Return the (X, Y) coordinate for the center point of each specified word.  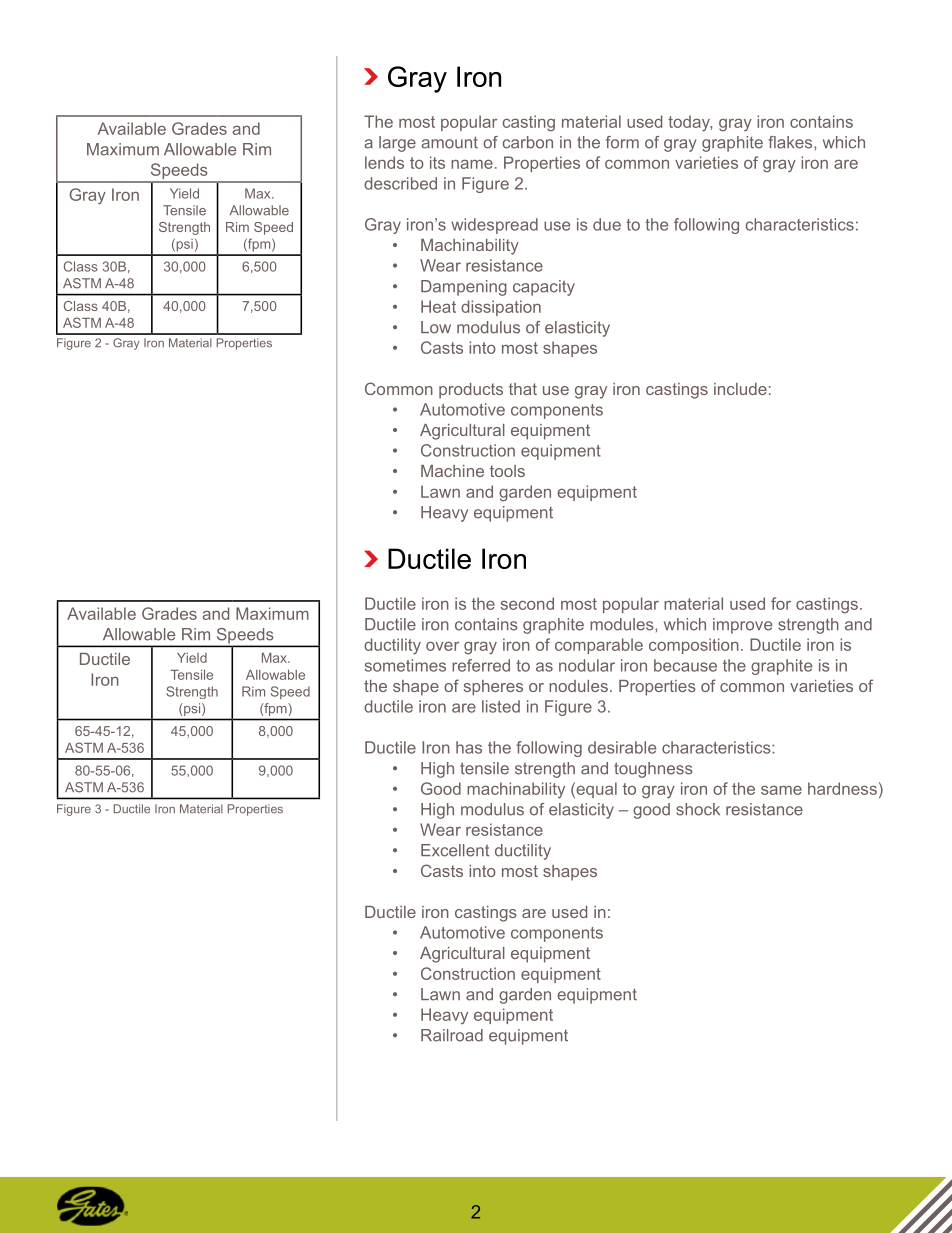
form (622, 142)
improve (742, 626)
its (437, 162)
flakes (791, 142)
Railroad (452, 1035)
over (442, 646)
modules (623, 624)
